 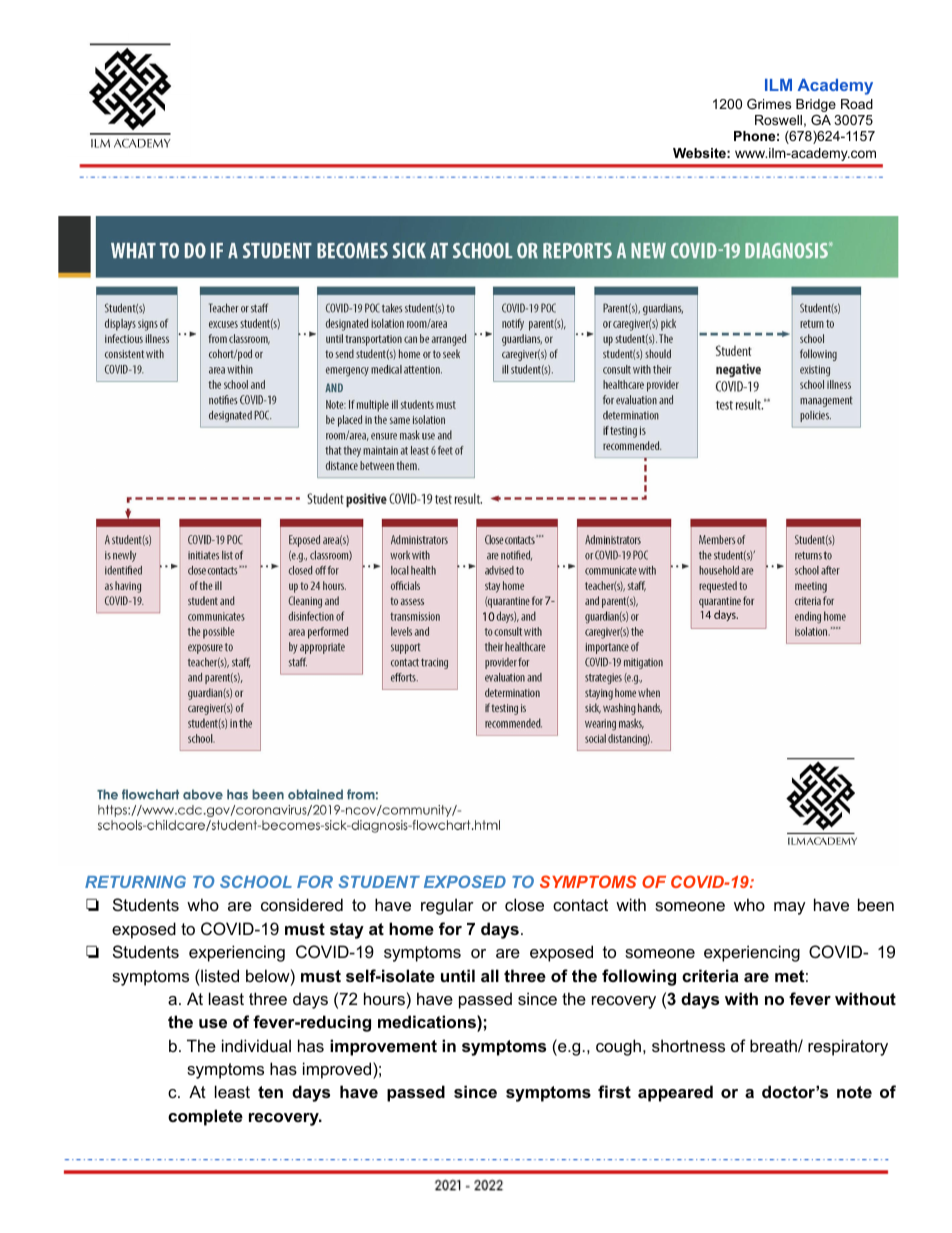 I want to click on first, so click(x=614, y=1091).
